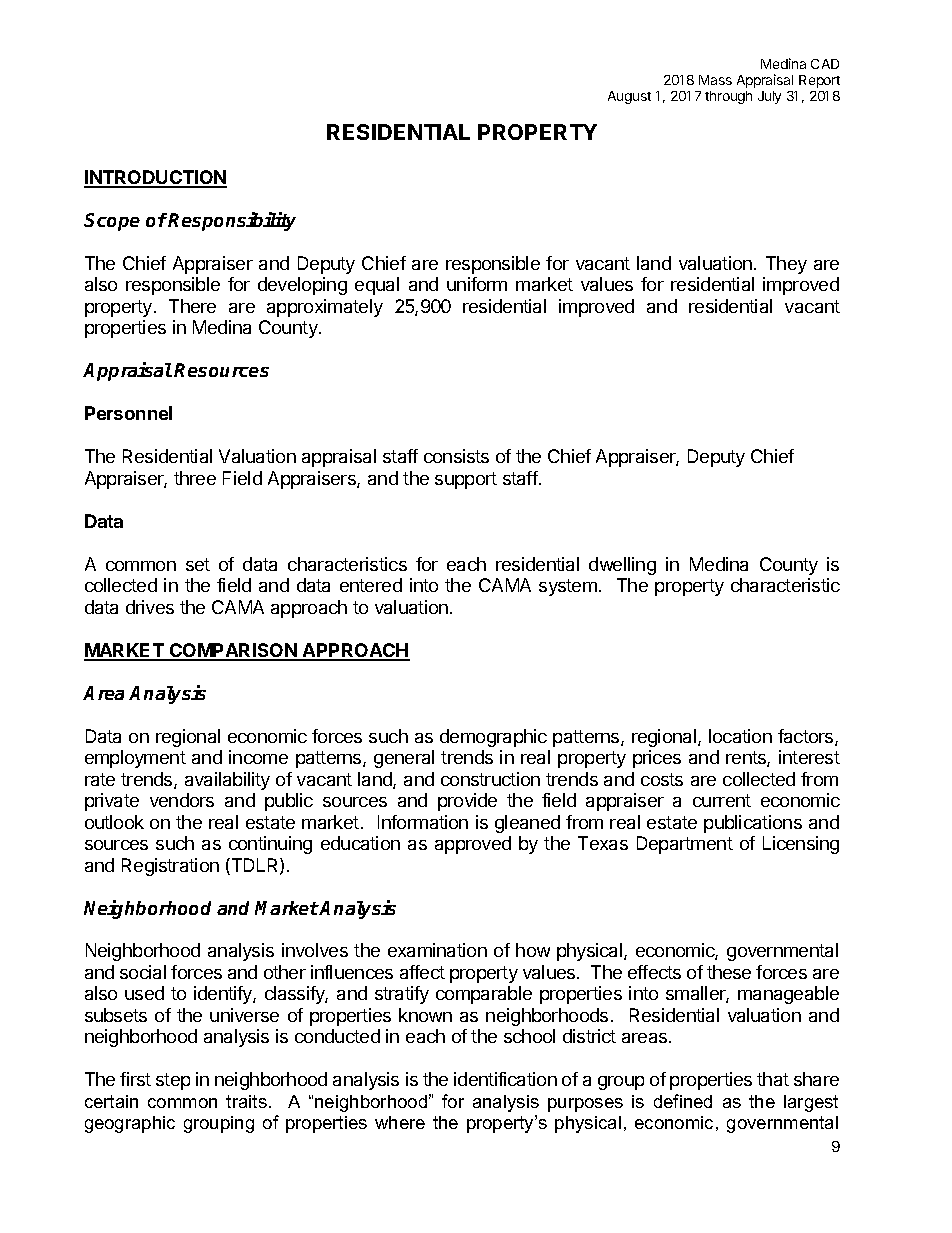 This screenshot has width=952, height=1233. Describe the element at coordinates (150, 607) in the screenshot. I see `drives` at that location.
